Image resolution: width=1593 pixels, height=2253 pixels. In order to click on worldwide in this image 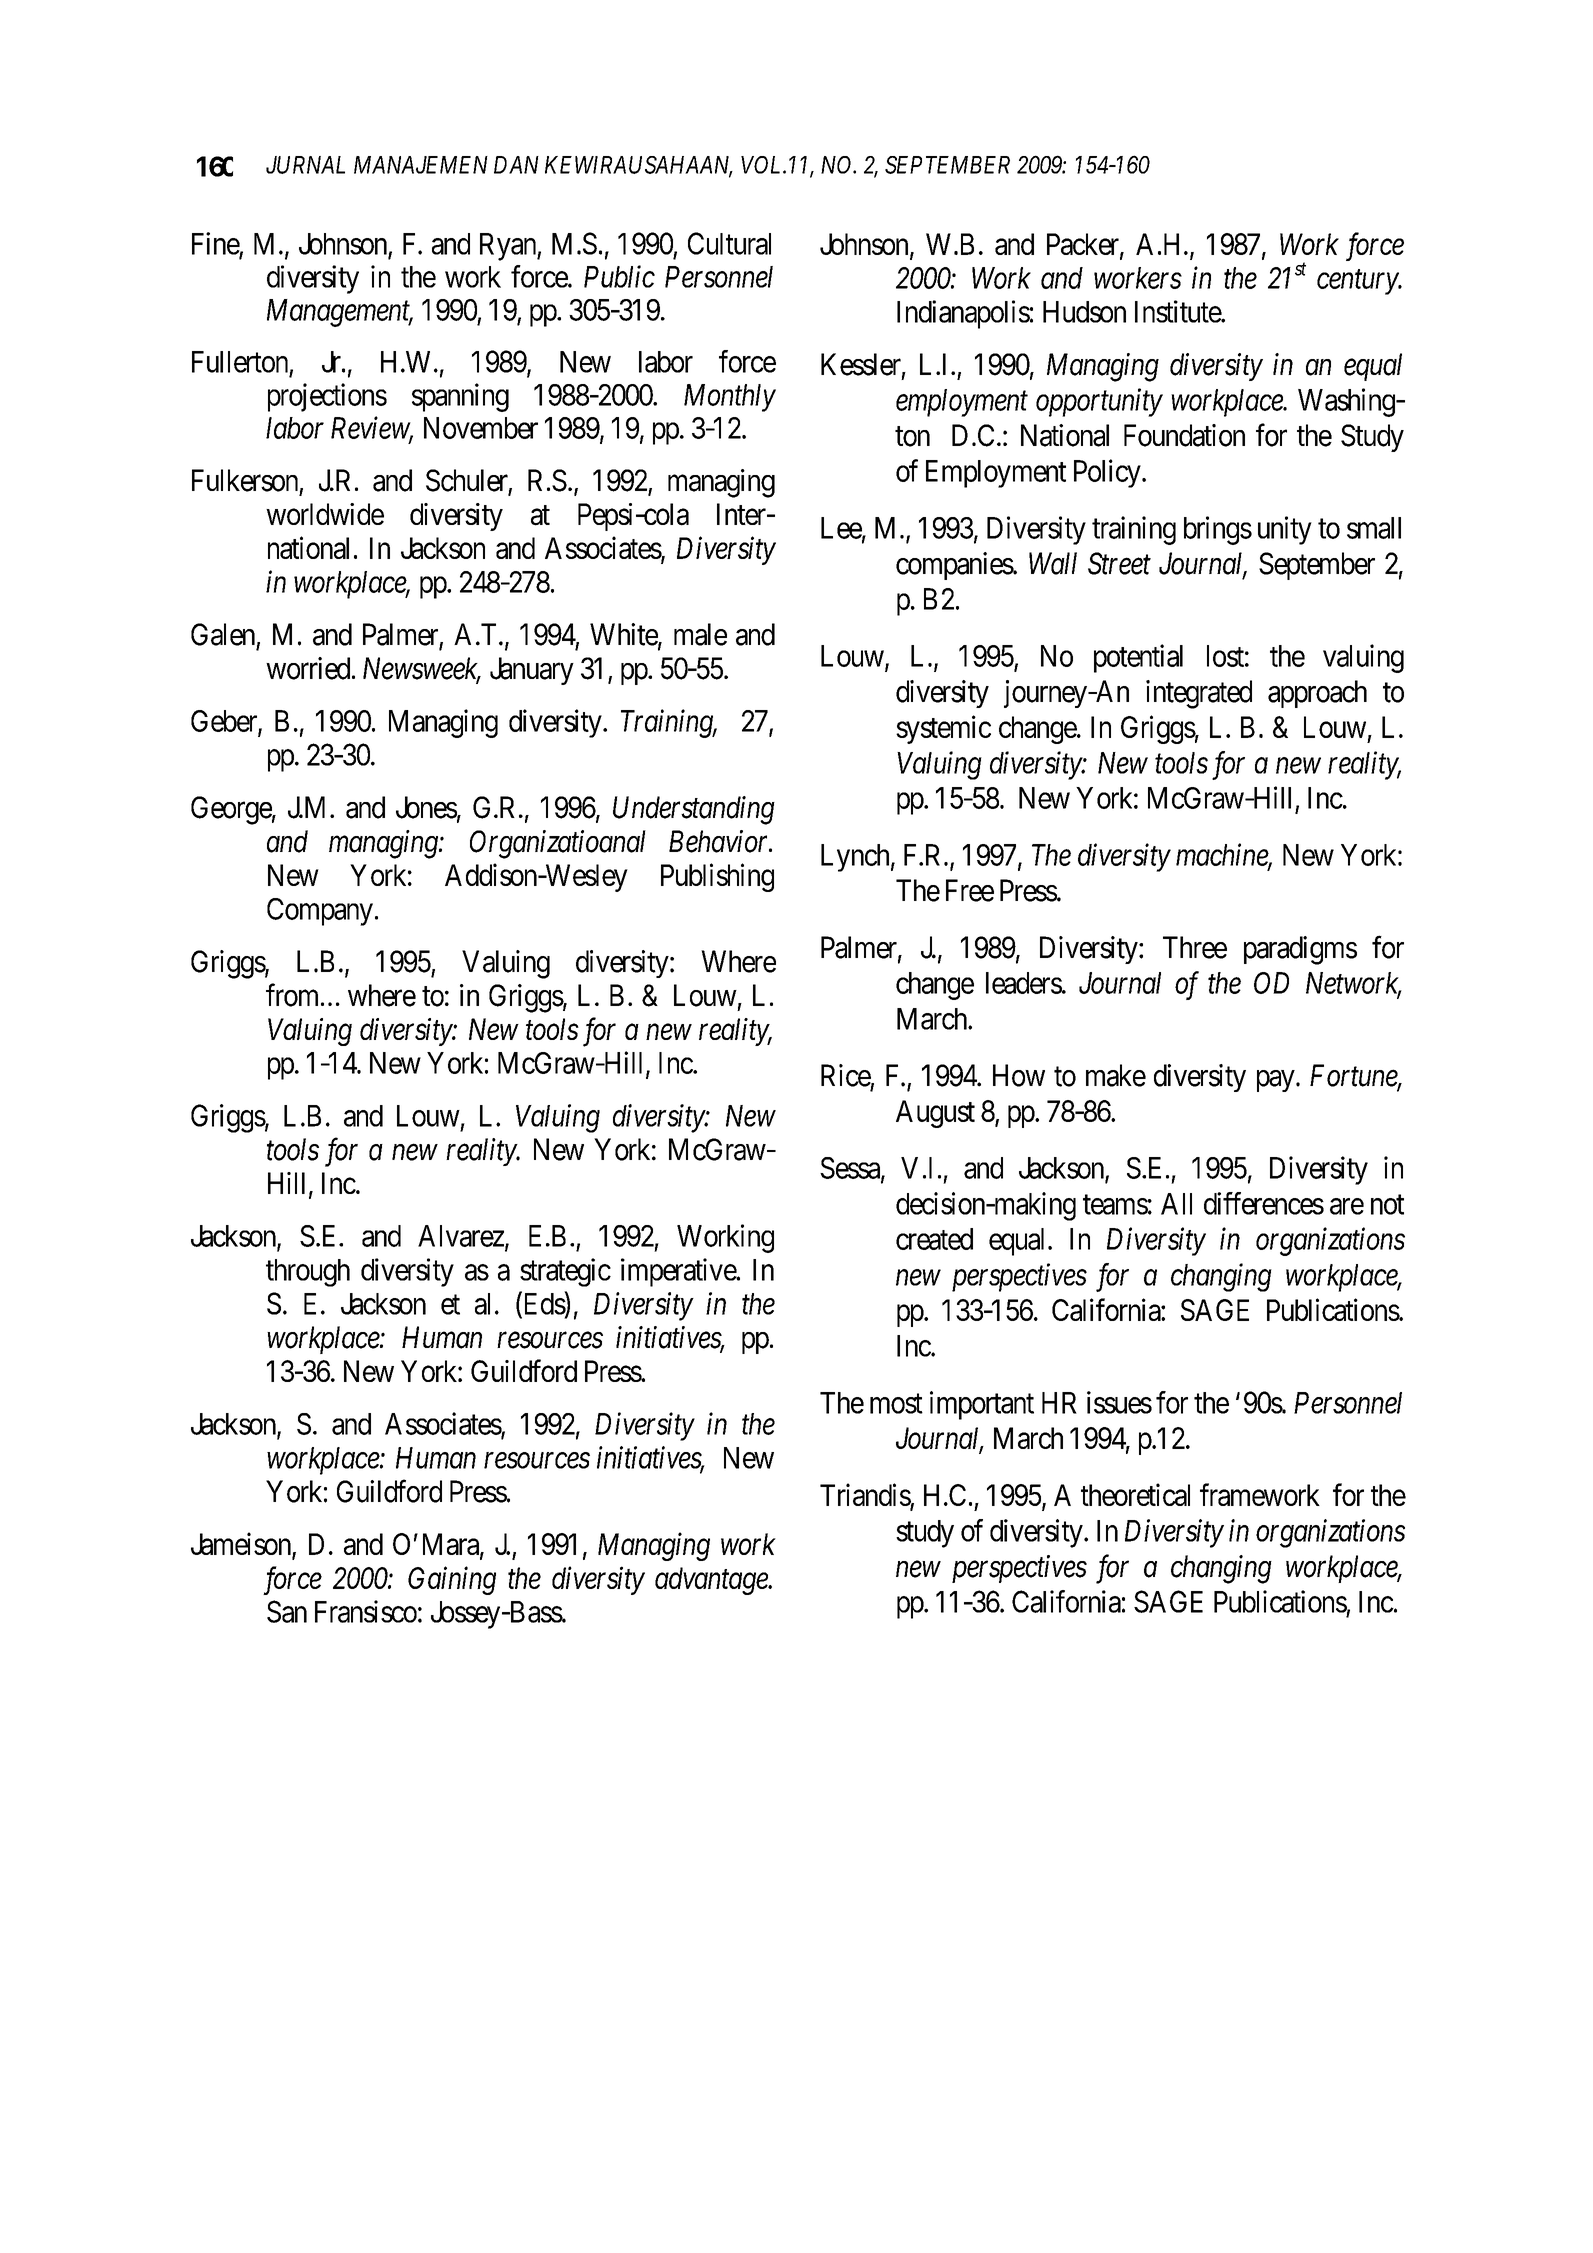, I will do `click(325, 514)`.
